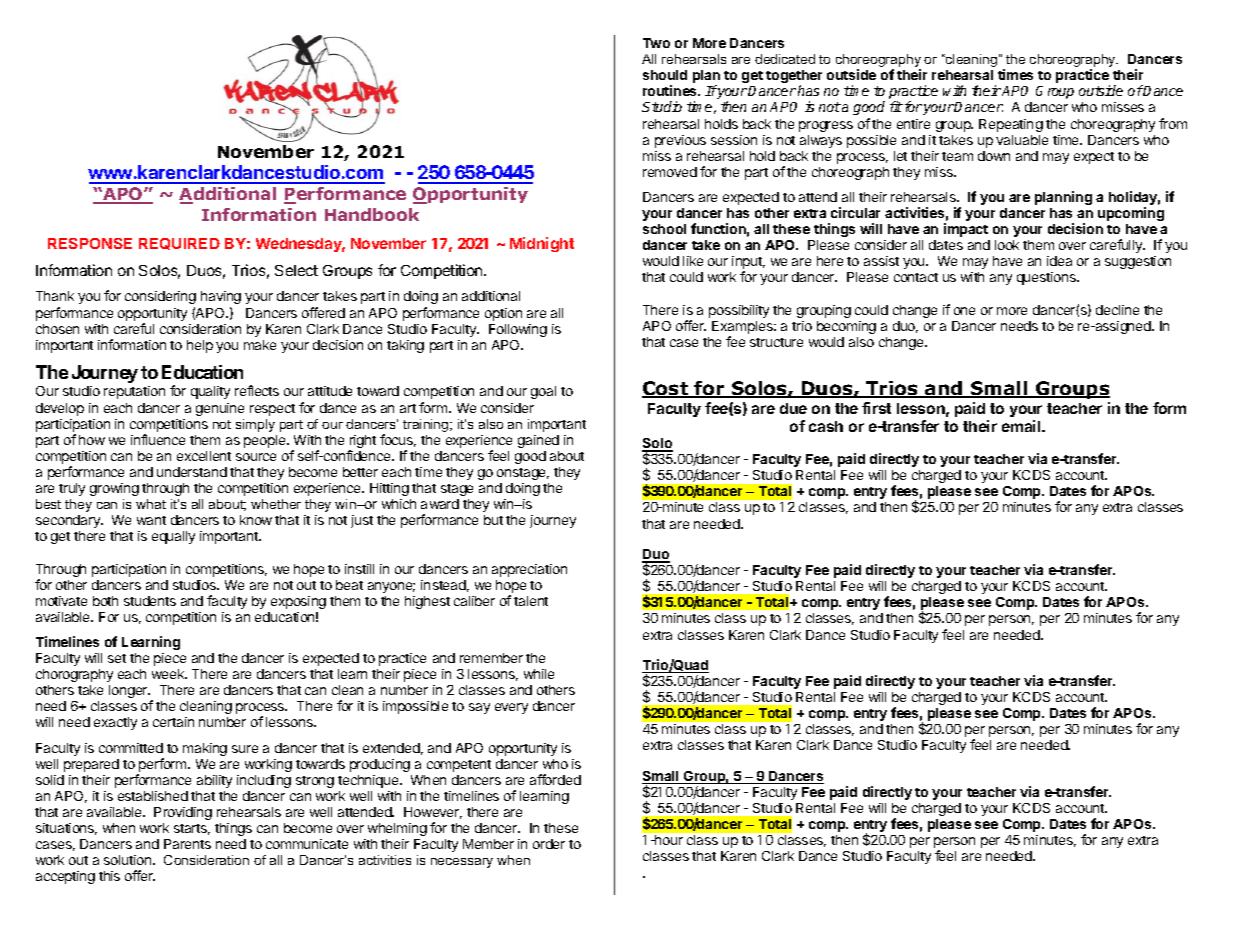 This image has height=952, width=1233. What do you see at coordinates (1011, 125) in the image?
I see `Repeating` at bounding box center [1011, 125].
